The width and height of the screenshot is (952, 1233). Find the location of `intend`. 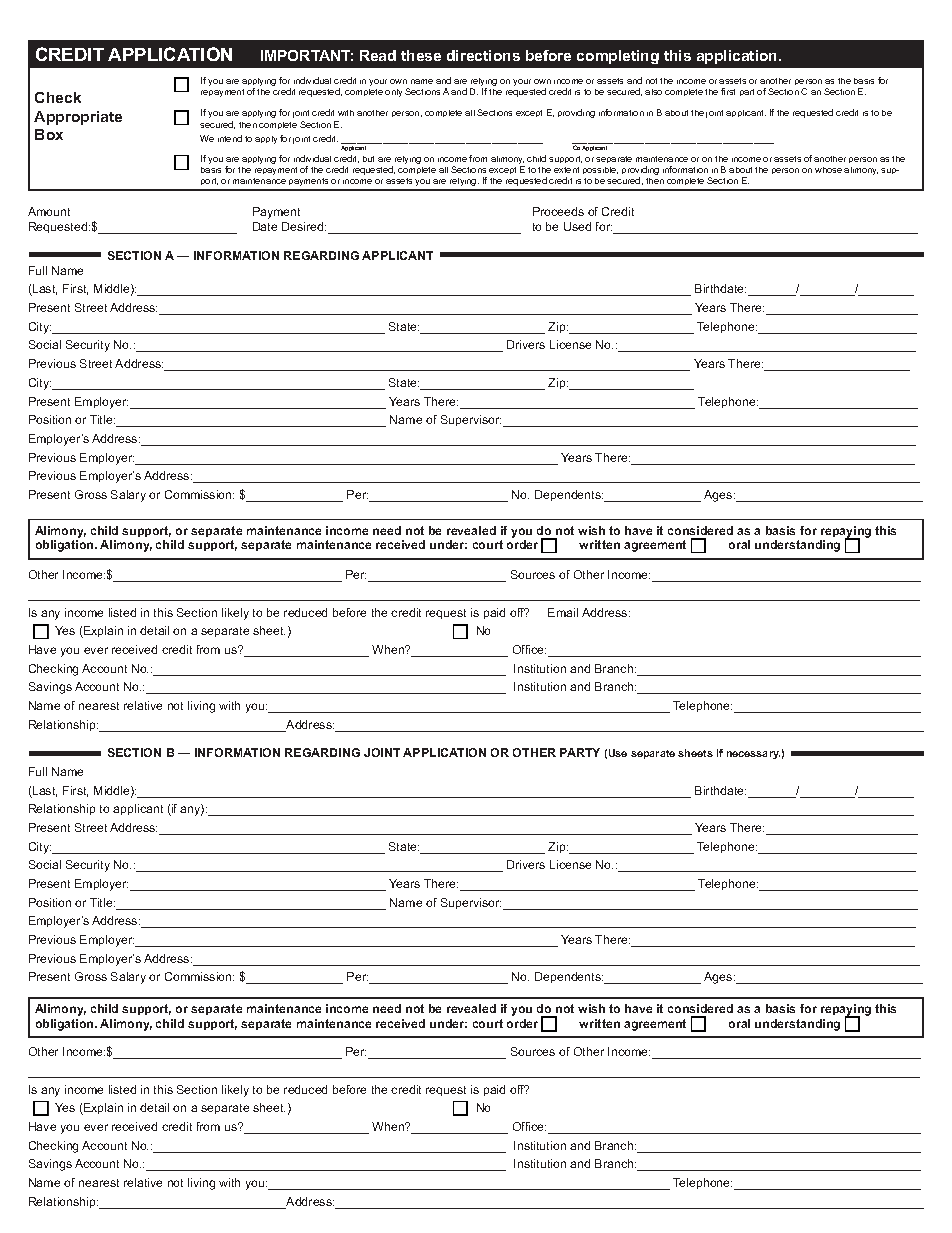

intend is located at coordinates (230, 138).
